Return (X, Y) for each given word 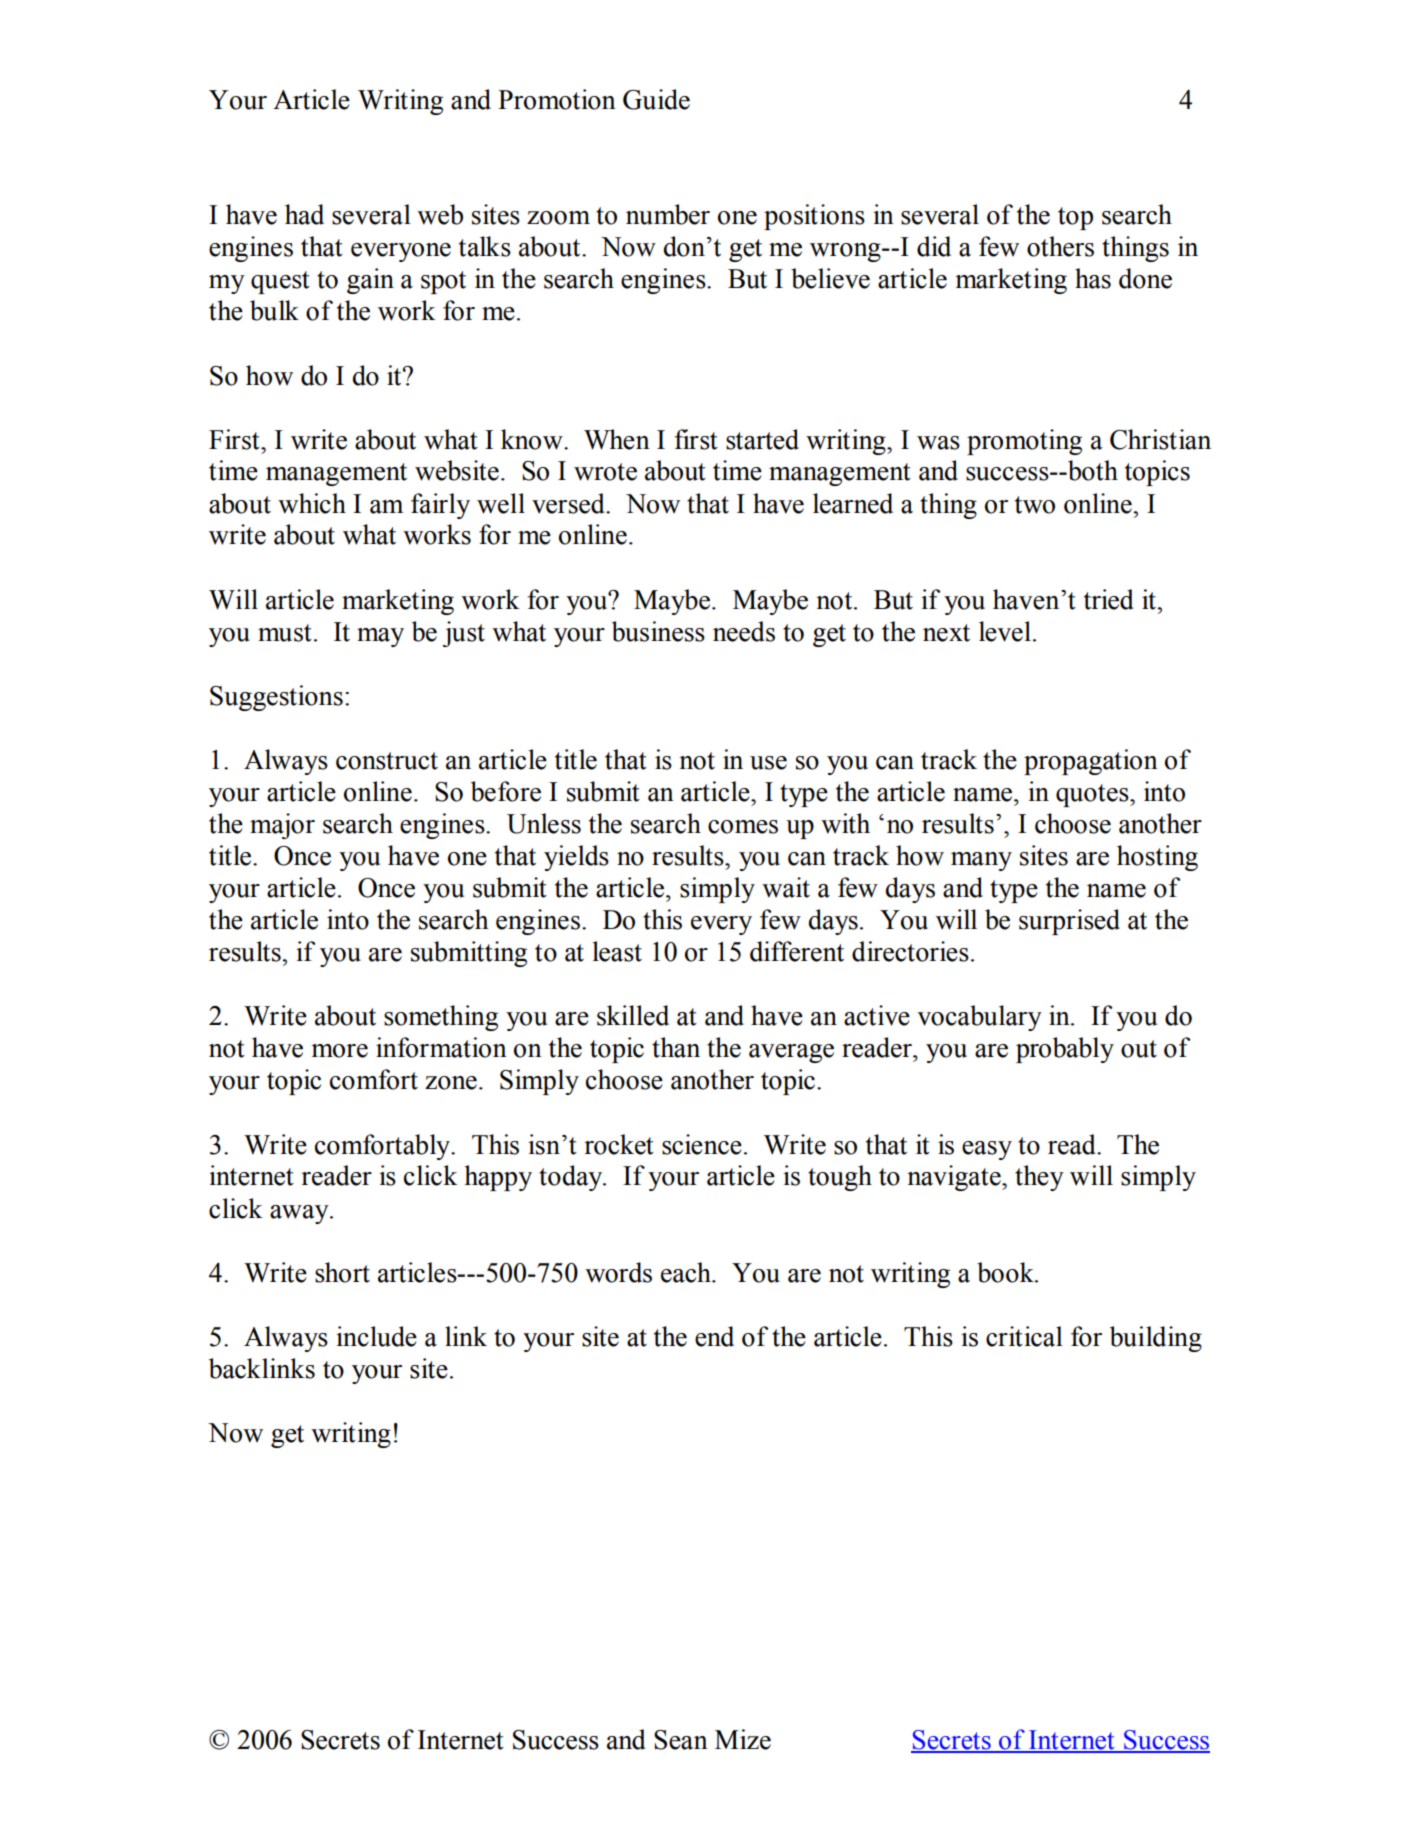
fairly (440, 506)
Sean (681, 1740)
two (1035, 505)
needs (744, 631)
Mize (743, 1739)
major (282, 826)
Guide (656, 99)
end (714, 1336)
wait (786, 887)
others (1060, 246)
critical (1024, 1336)
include (376, 1336)
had (304, 214)
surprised (1069, 922)
